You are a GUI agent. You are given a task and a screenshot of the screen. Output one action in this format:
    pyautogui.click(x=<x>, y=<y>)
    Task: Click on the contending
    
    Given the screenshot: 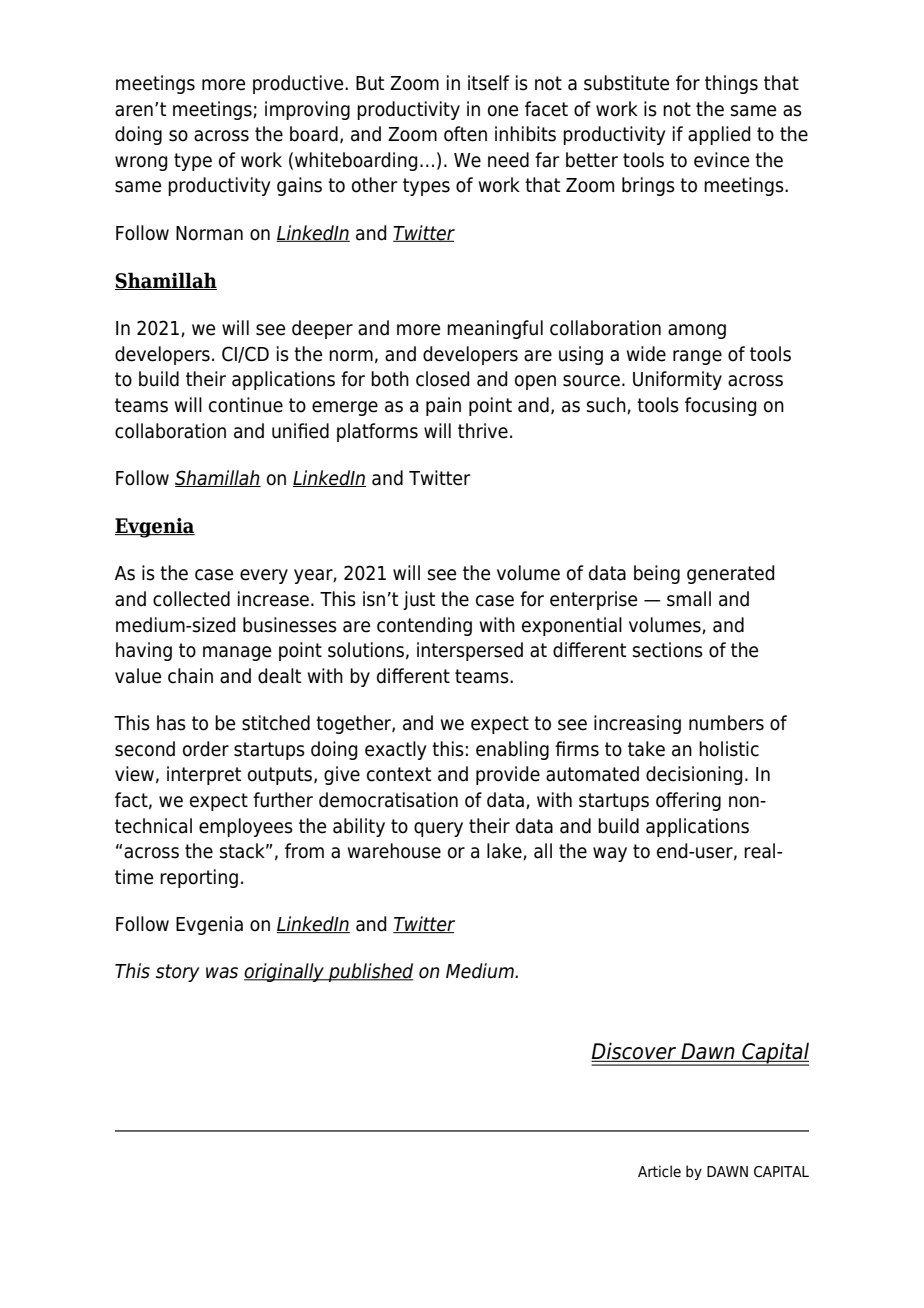 What is the action you would take?
    pyautogui.click(x=424, y=626)
